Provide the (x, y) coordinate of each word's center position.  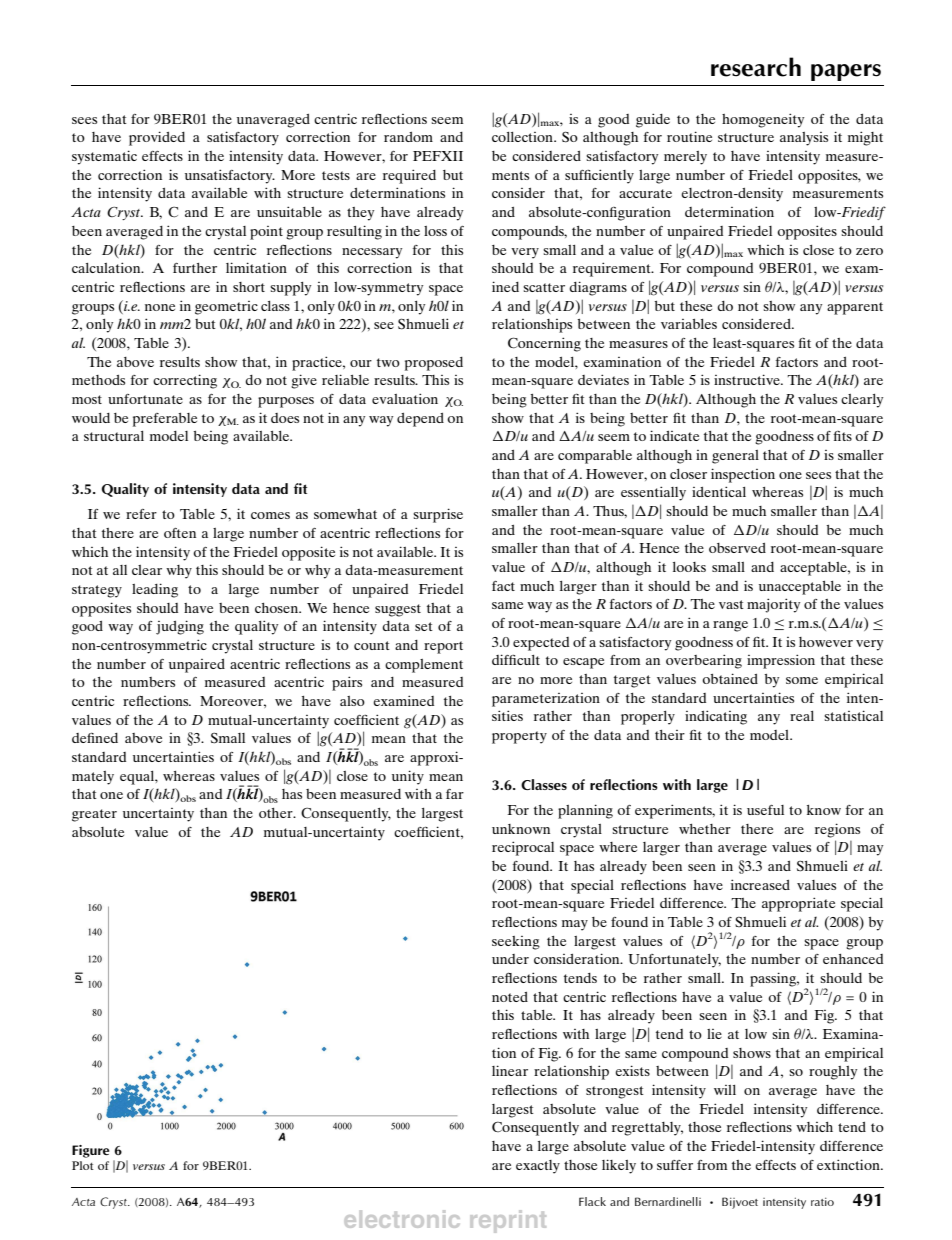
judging (180, 627)
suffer (675, 1165)
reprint (508, 1221)
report (443, 647)
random (408, 137)
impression (781, 661)
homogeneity (763, 120)
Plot (83, 1165)
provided (157, 138)
